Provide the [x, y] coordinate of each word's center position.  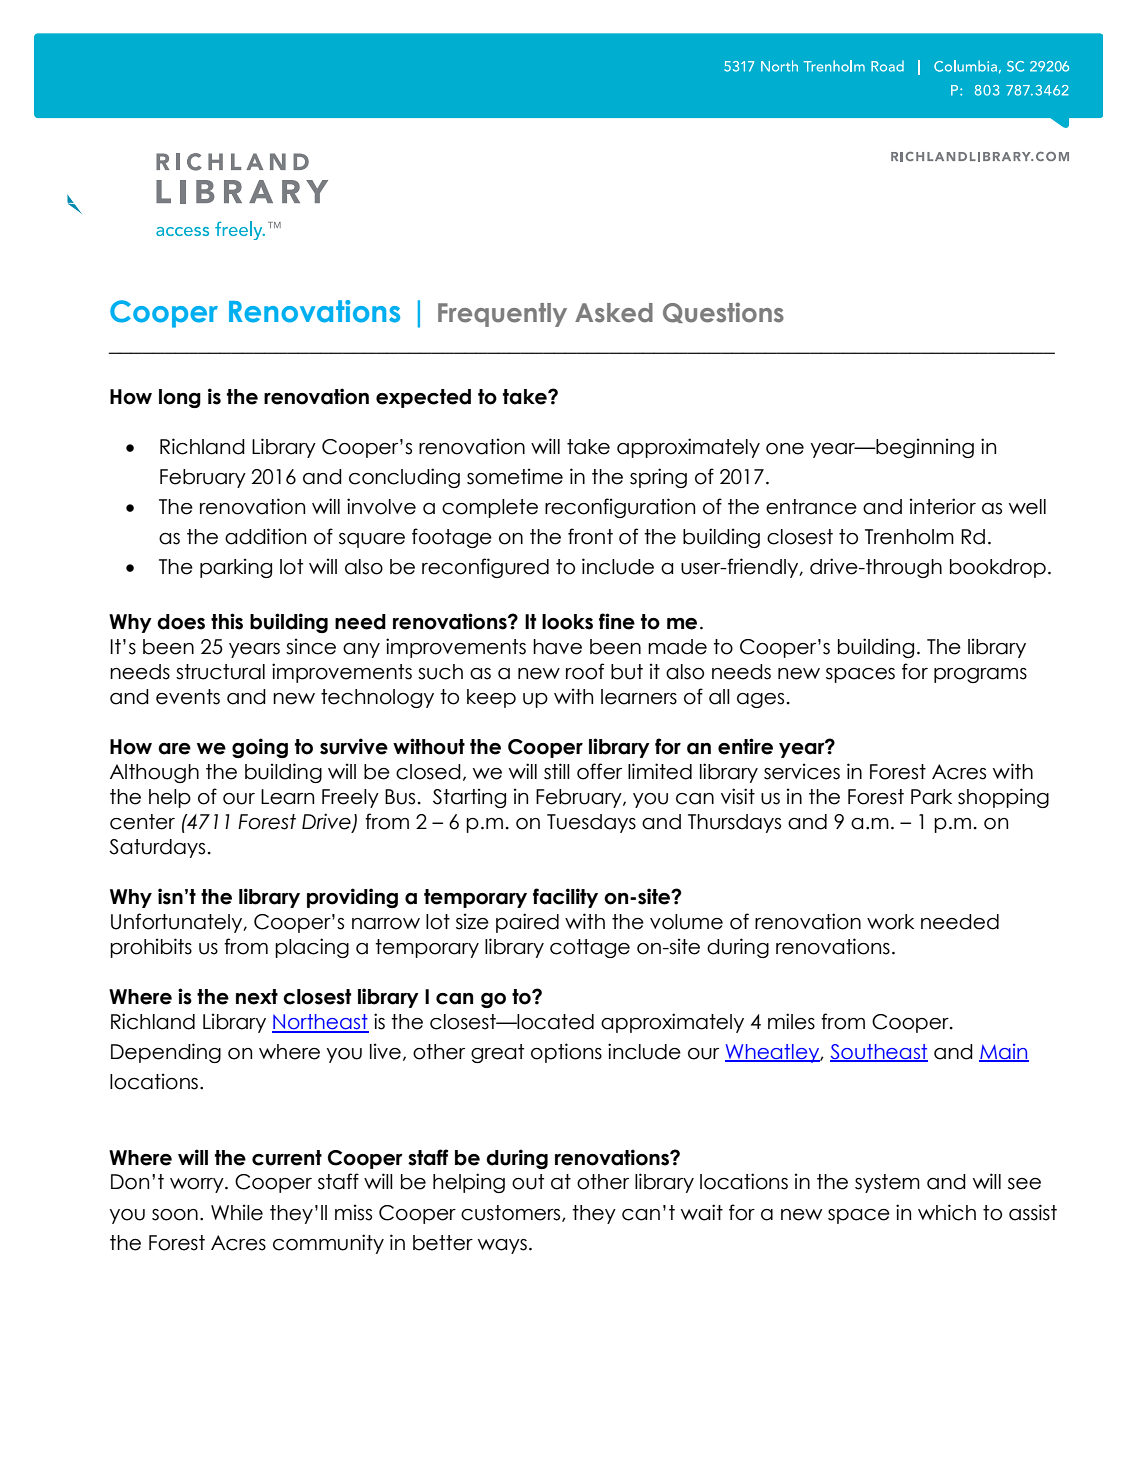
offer [599, 771]
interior [943, 506]
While [237, 1212]
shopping [1003, 798]
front [590, 536]
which [947, 1212]
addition [265, 536]
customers [512, 1213]
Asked [614, 313]
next [257, 997]
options [566, 1053]
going [260, 748]
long [180, 398]
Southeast [879, 1053]
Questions [723, 312]
